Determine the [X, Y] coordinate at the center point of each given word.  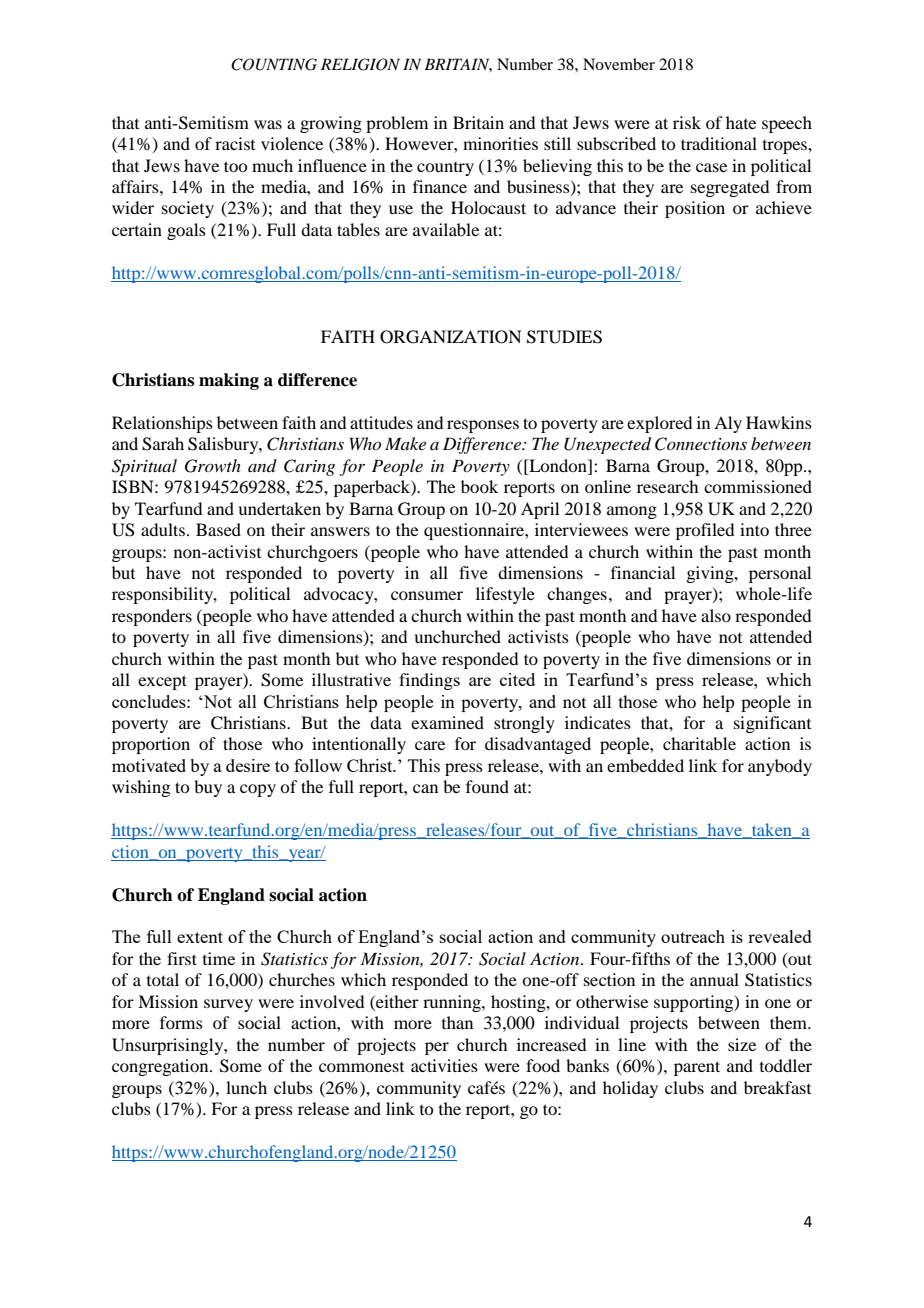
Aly [728, 424]
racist [235, 143]
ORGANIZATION [451, 337]
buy [208, 788]
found [487, 786]
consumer [427, 595]
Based [218, 529]
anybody [780, 767]
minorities [500, 143]
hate [741, 122]
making [229, 381]
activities [444, 1065]
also [716, 615]
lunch [246, 1087]
